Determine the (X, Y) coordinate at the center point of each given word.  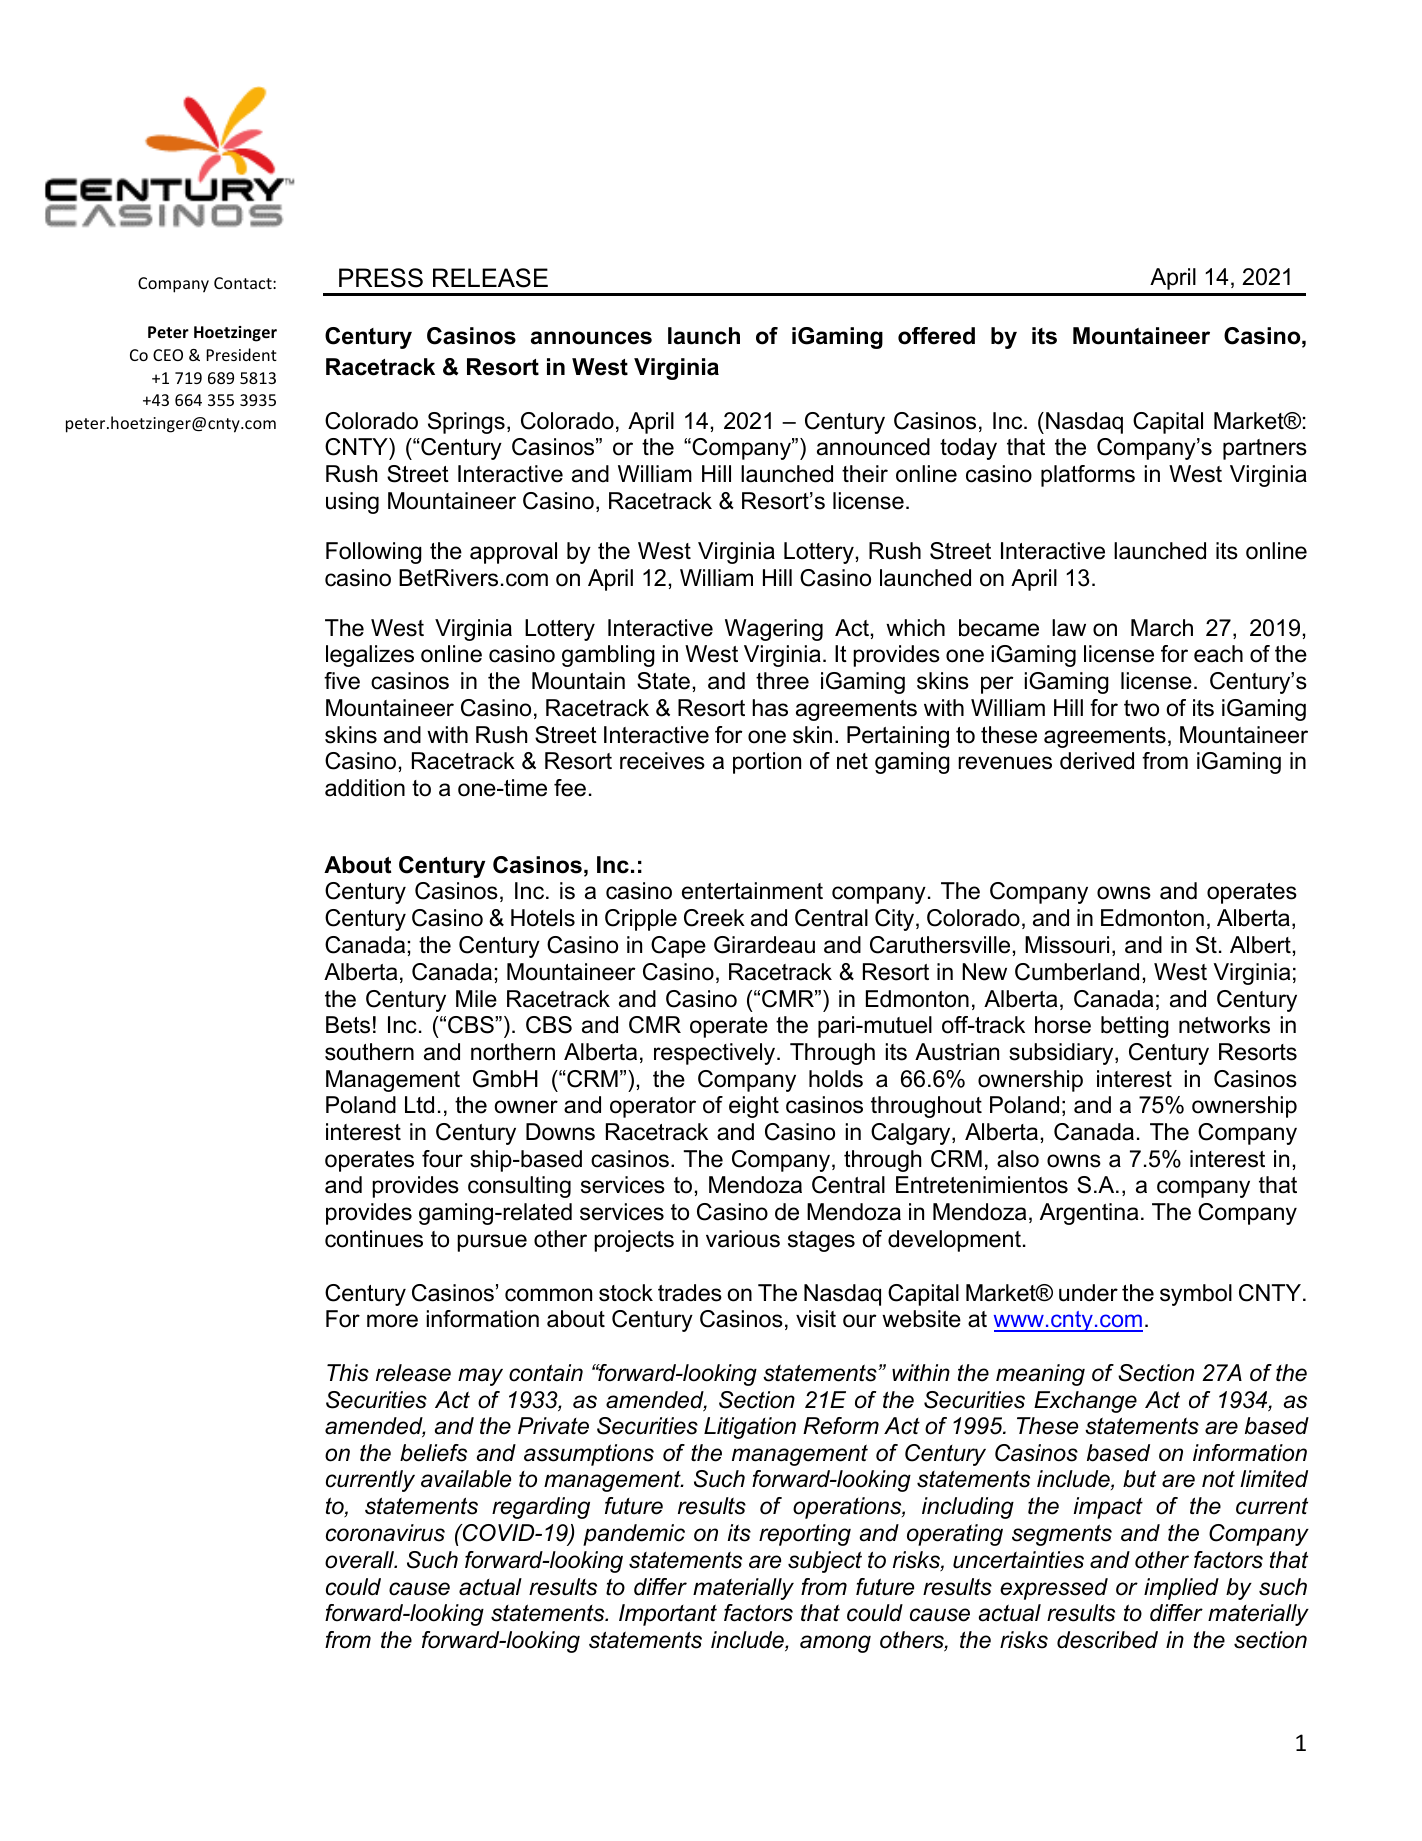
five (342, 681)
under (1088, 1293)
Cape (678, 947)
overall (361, 1560)
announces (591, 338)
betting (1135, 1027)
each (1218, 654)
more (392, 1321)
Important (668, 1615)
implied (1181, 1589)
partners (1265, 449)
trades (690, 1293)
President (241, 354)
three (782, 681)
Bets (348, 1025)
